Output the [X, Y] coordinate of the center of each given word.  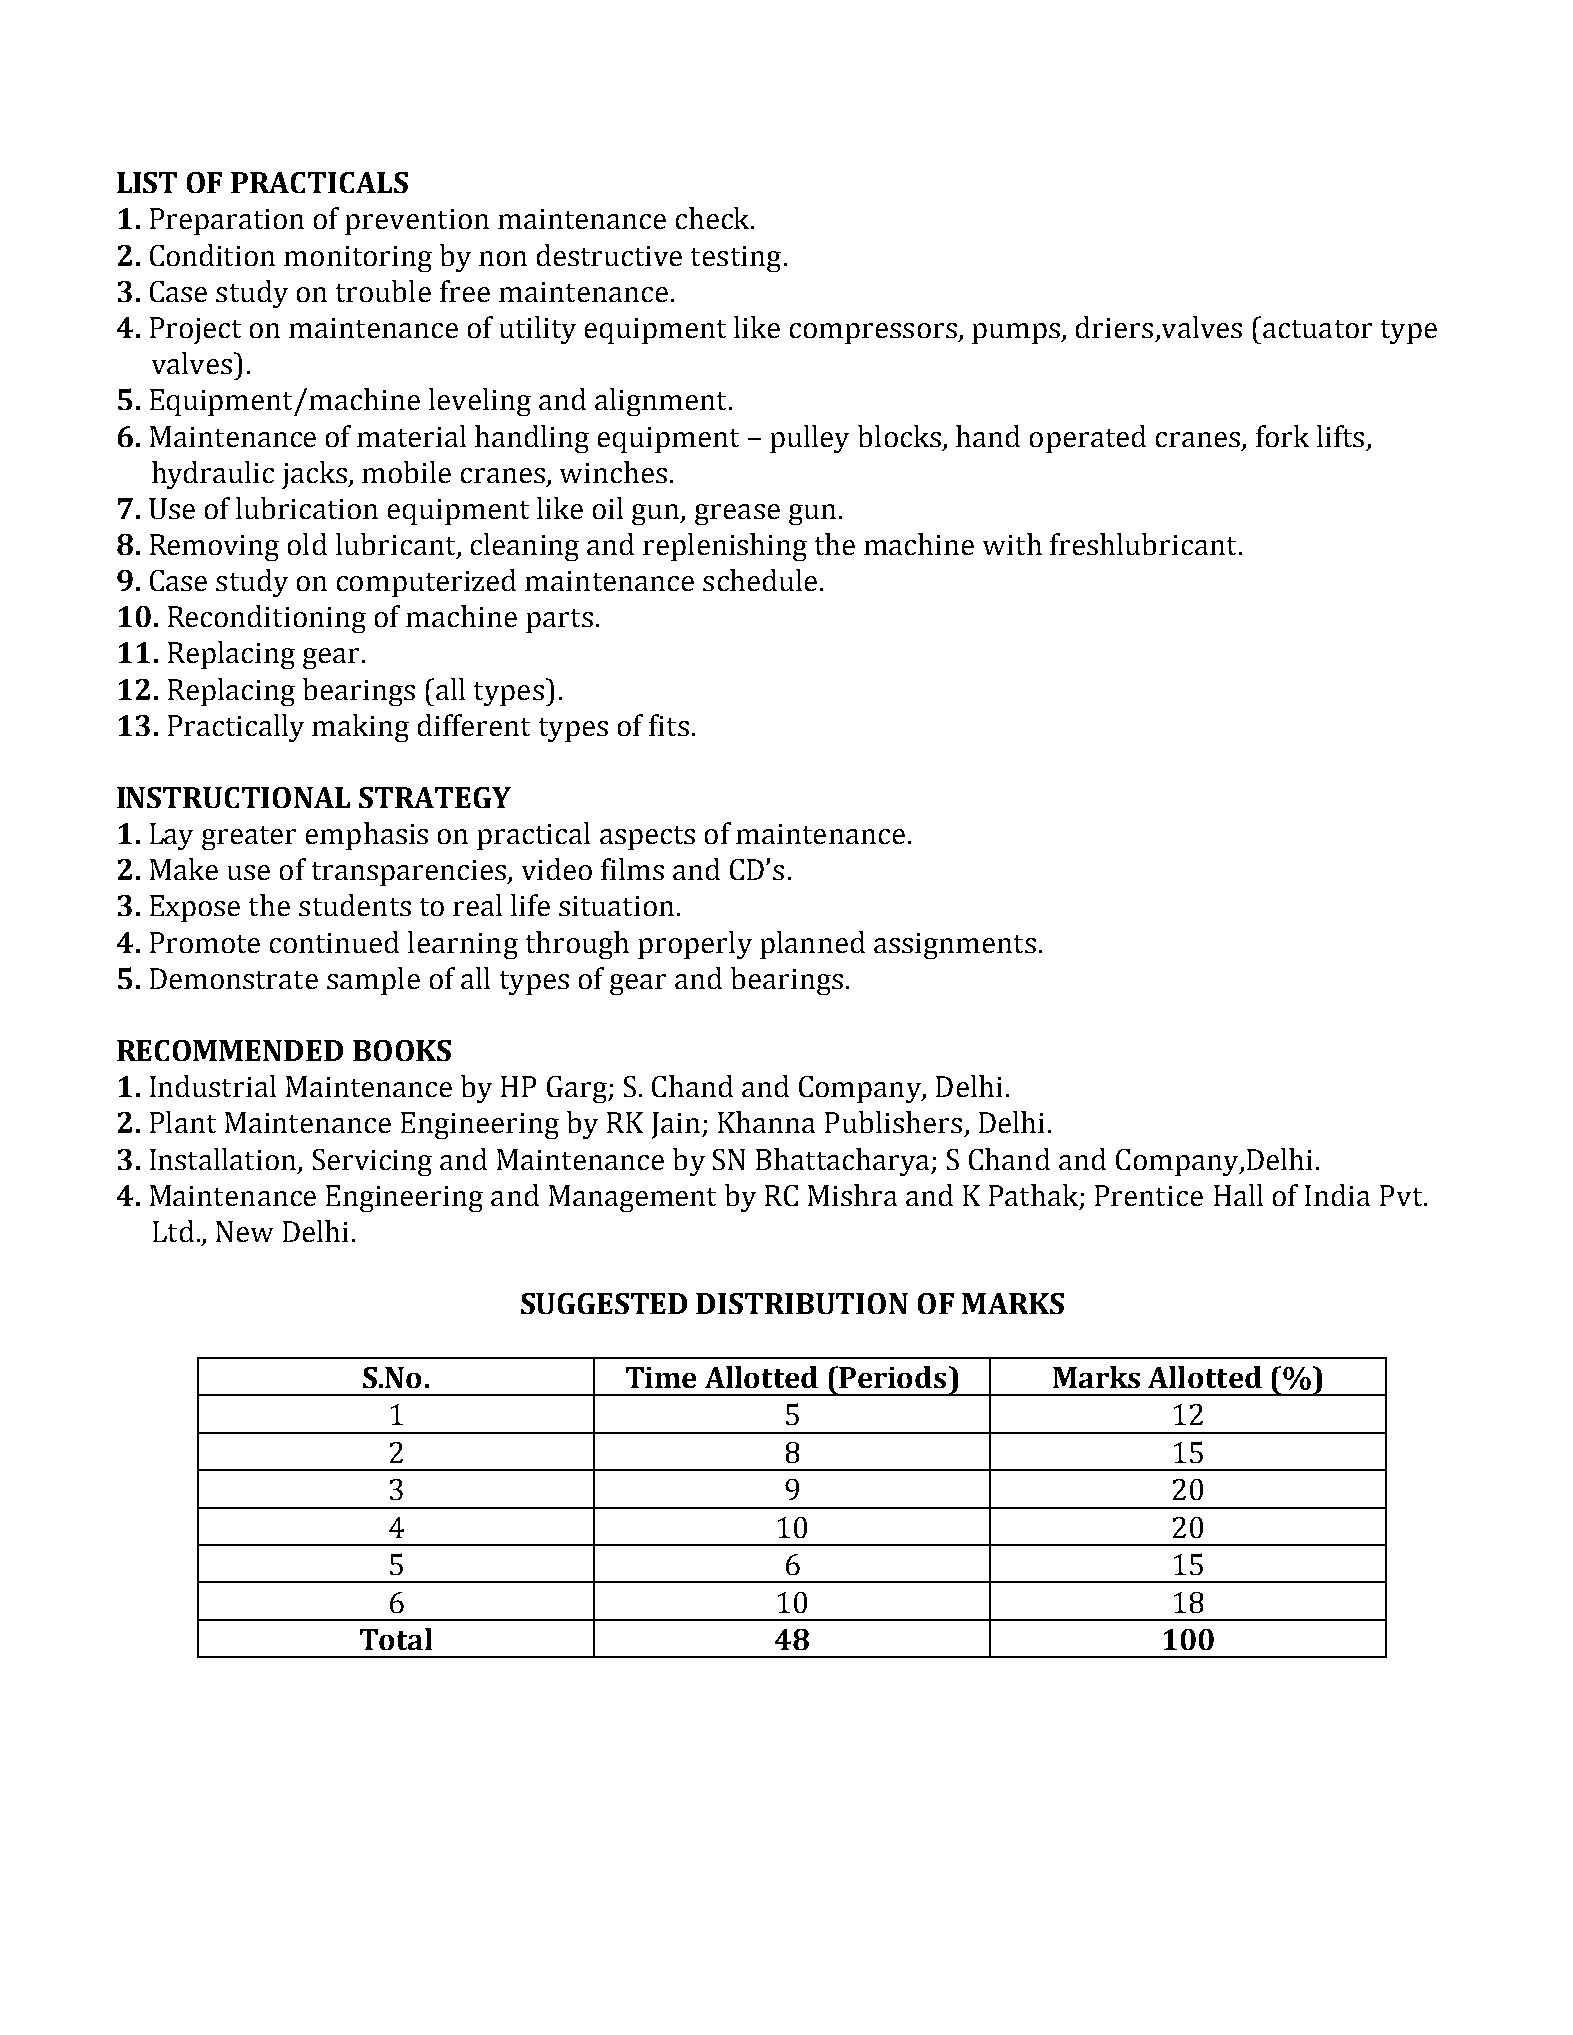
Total [396, 1639]
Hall [1238, 1195]
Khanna [766, 1122]
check [714, 218]
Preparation [227, 221]
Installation [223, 1159]
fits [669, 725]
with [1012, 544]
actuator [1317, 329]
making [360, 728]
